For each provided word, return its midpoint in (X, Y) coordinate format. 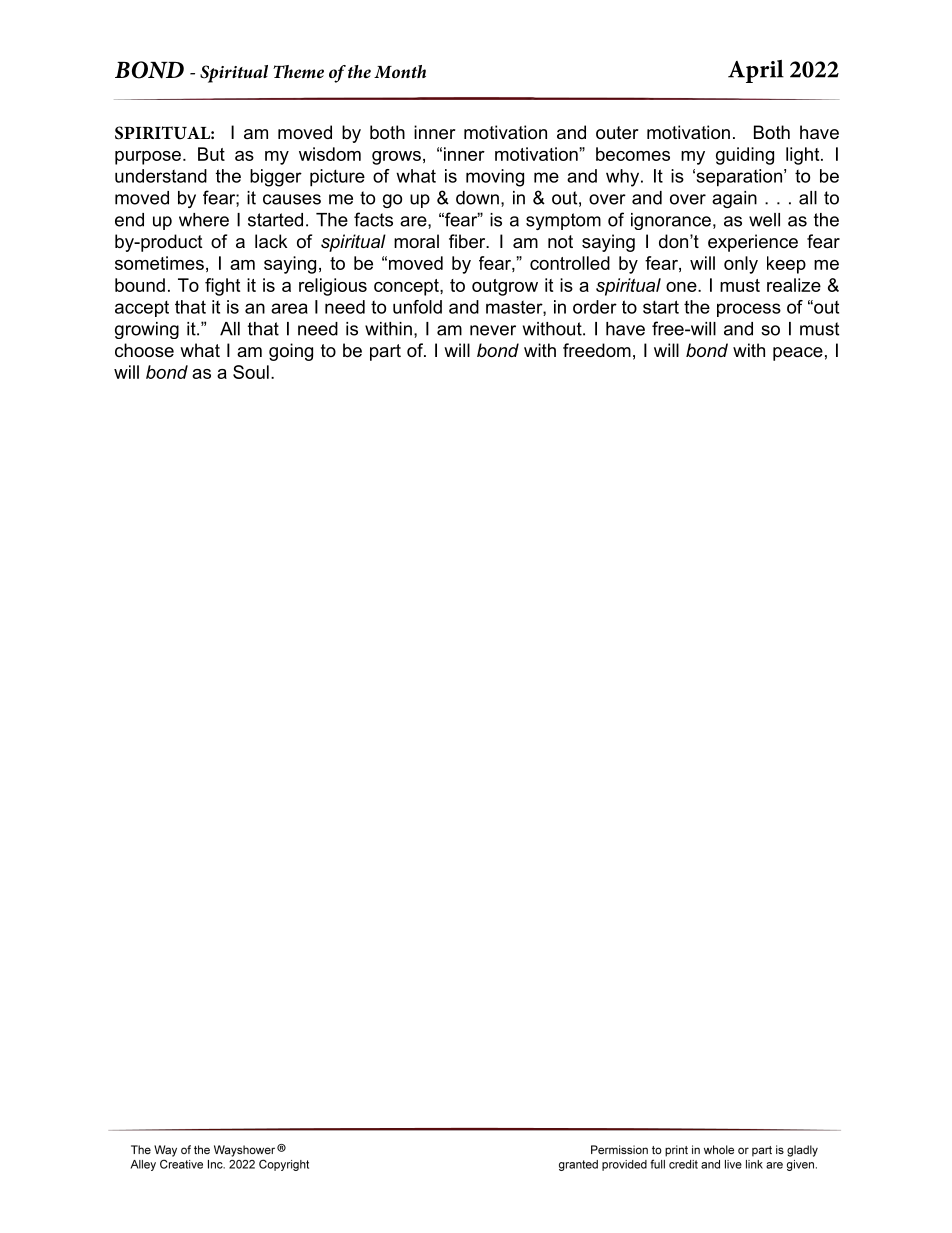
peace (798, 354)
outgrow (505, 287)
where (204, 220)
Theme (298, 71)
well (764, 220)
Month (400, 71)
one (682, 287)
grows (396, 158)
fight (222, 287)
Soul (251, 372)
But (211, 154)
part (385, 352)
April (756, 71)
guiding (745, 156)
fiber (468, 241)
